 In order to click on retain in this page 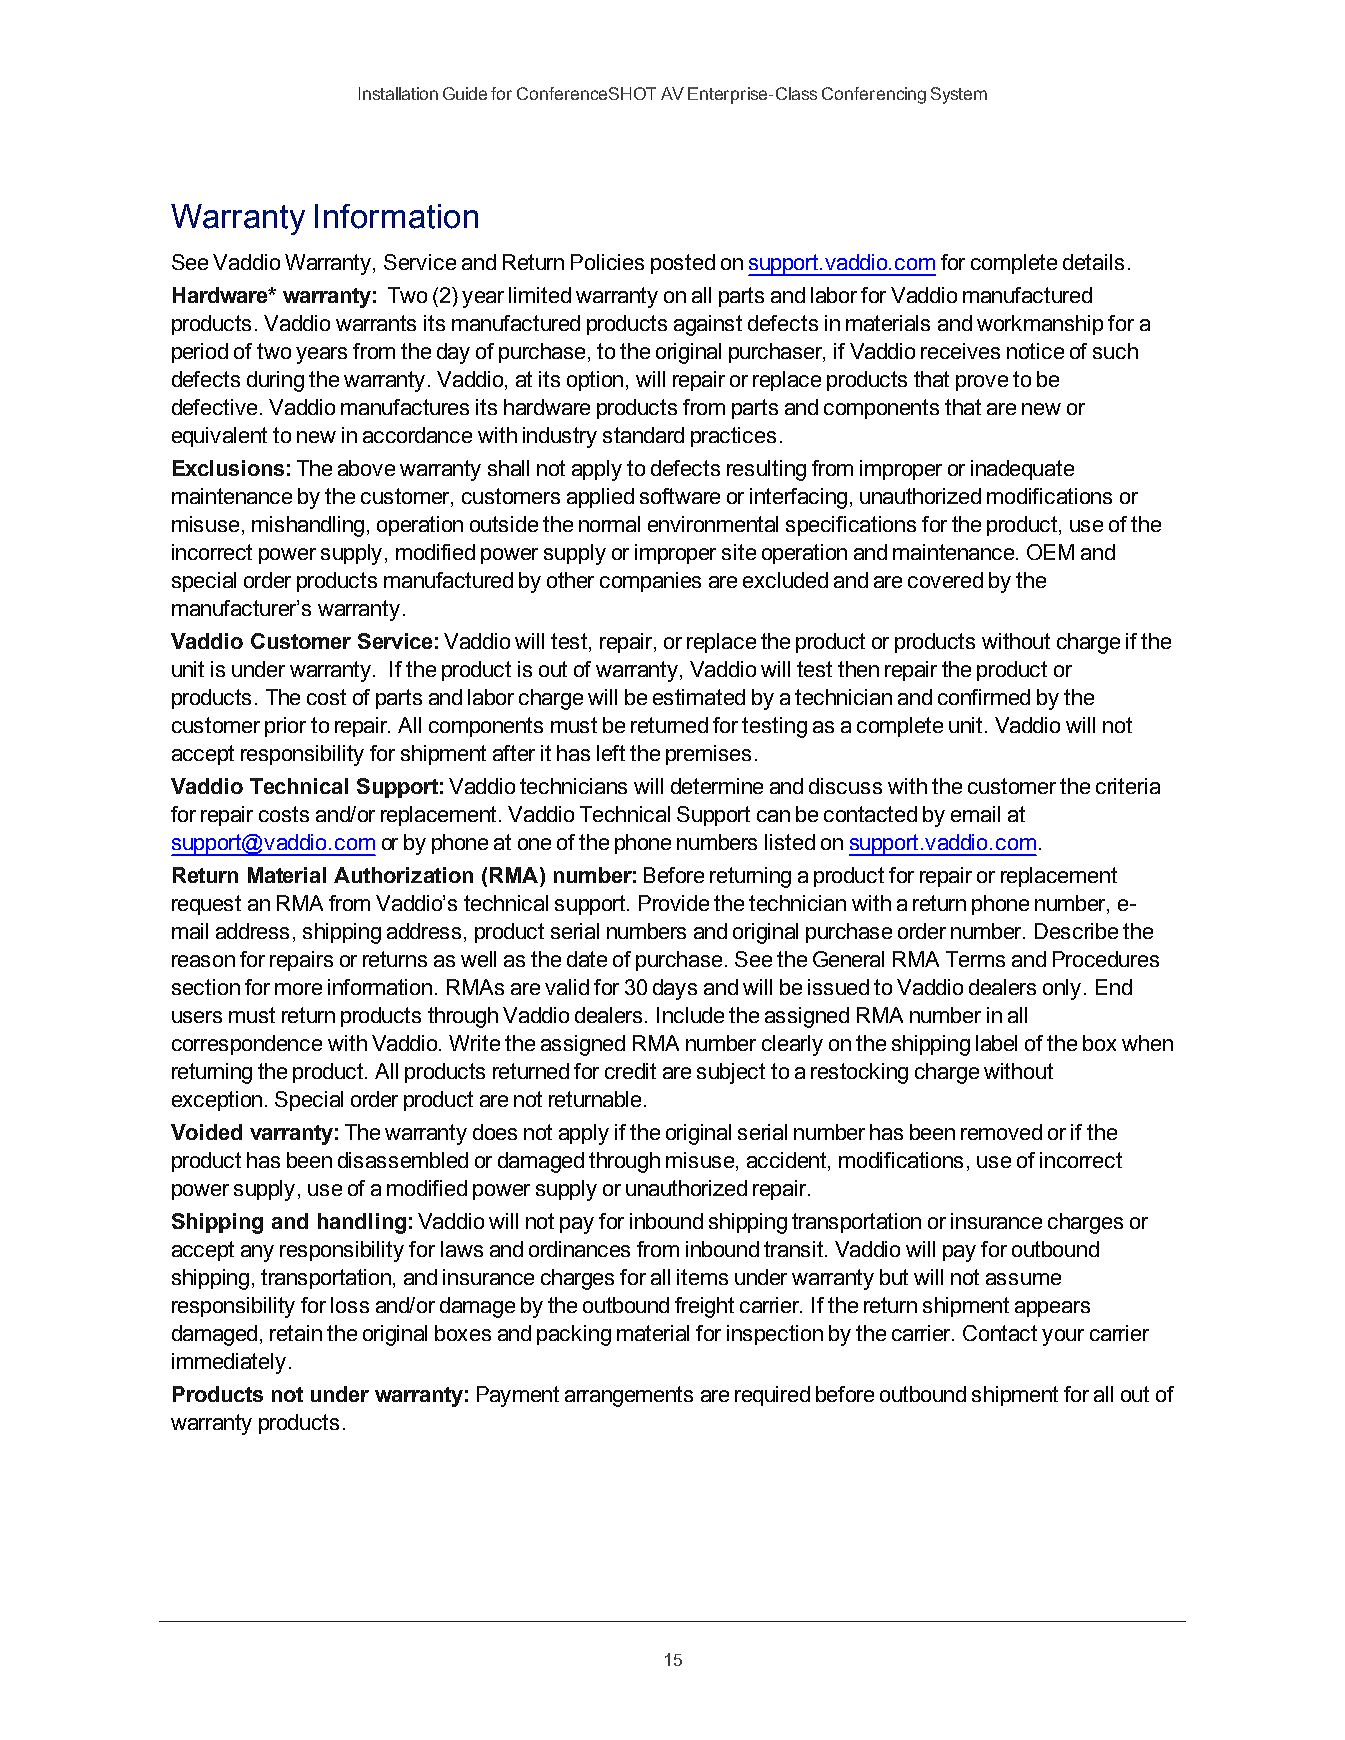, I will do `click(296, 1333)`.
